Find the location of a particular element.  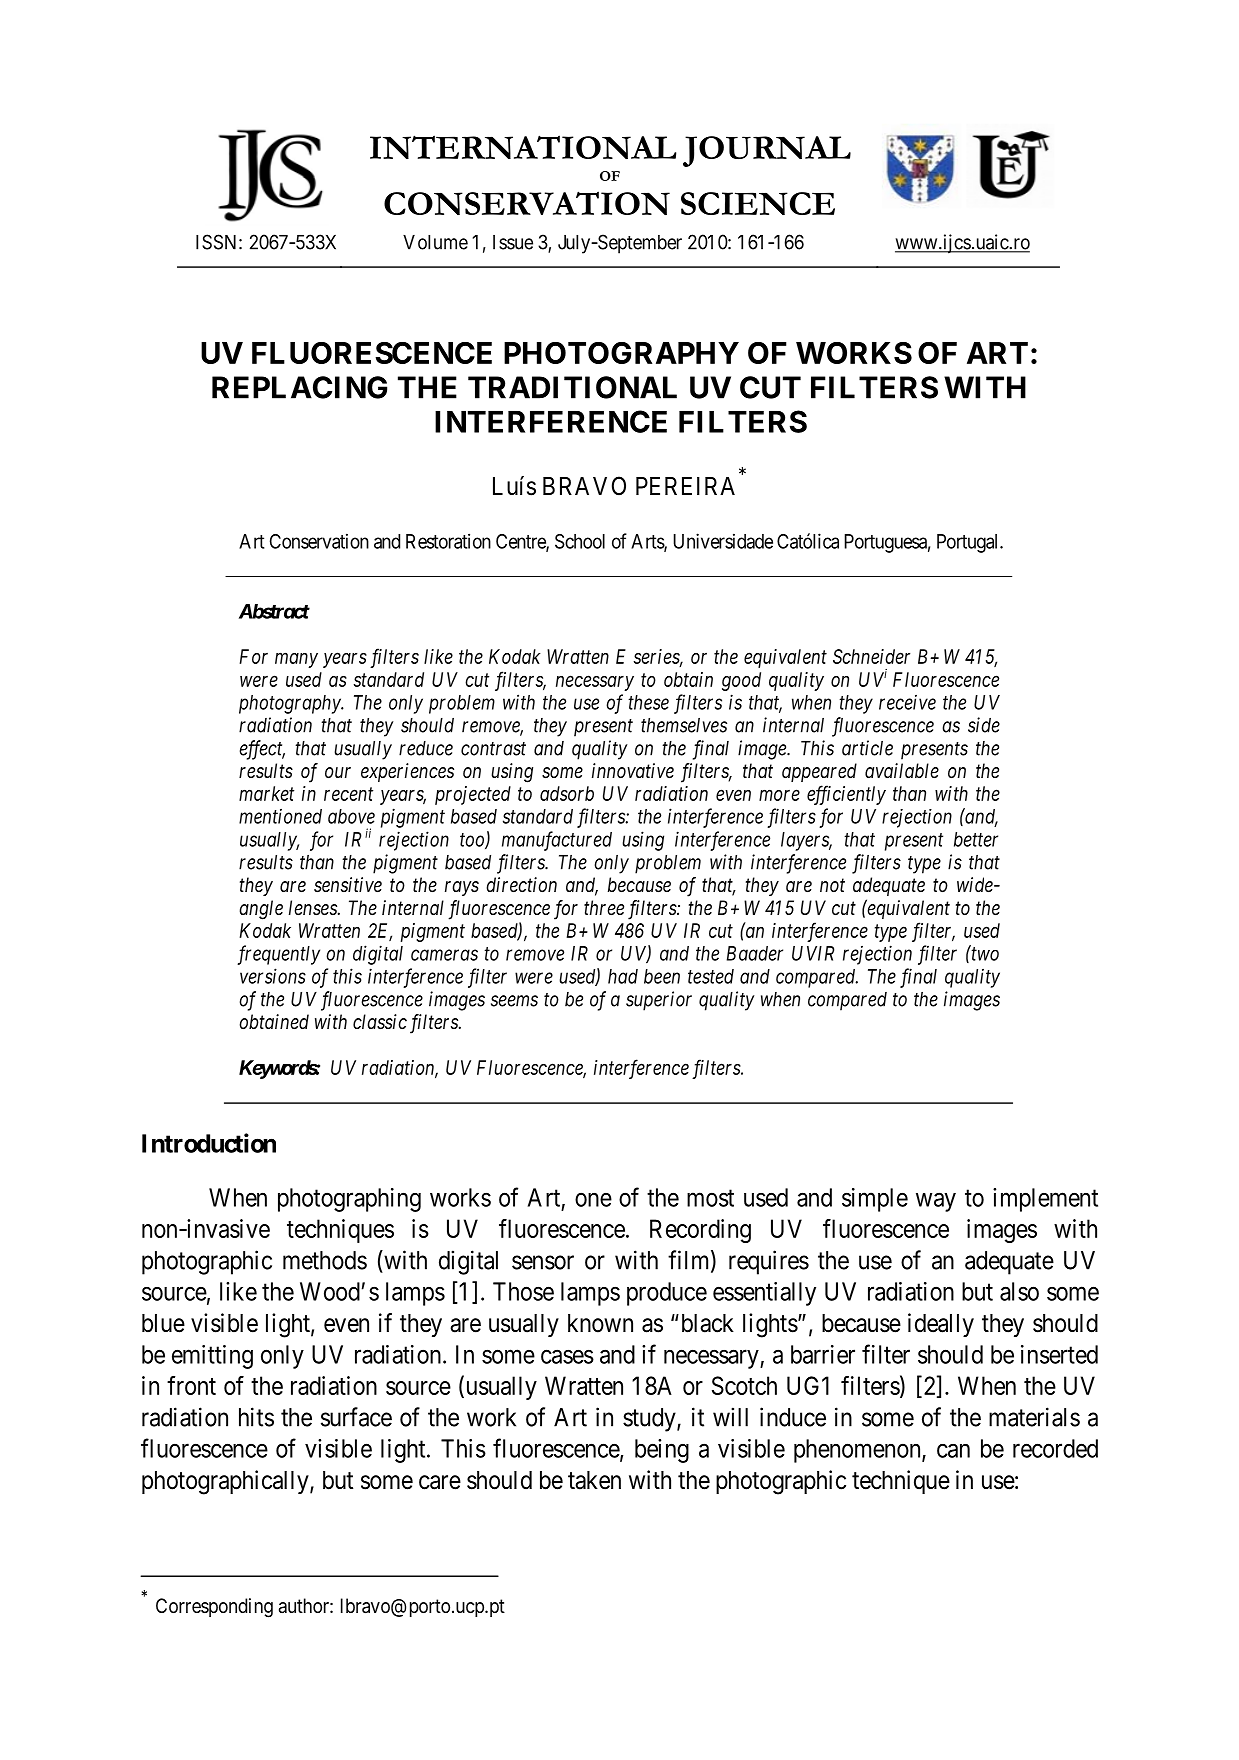

Volume is located at coordinates (435, 242).
